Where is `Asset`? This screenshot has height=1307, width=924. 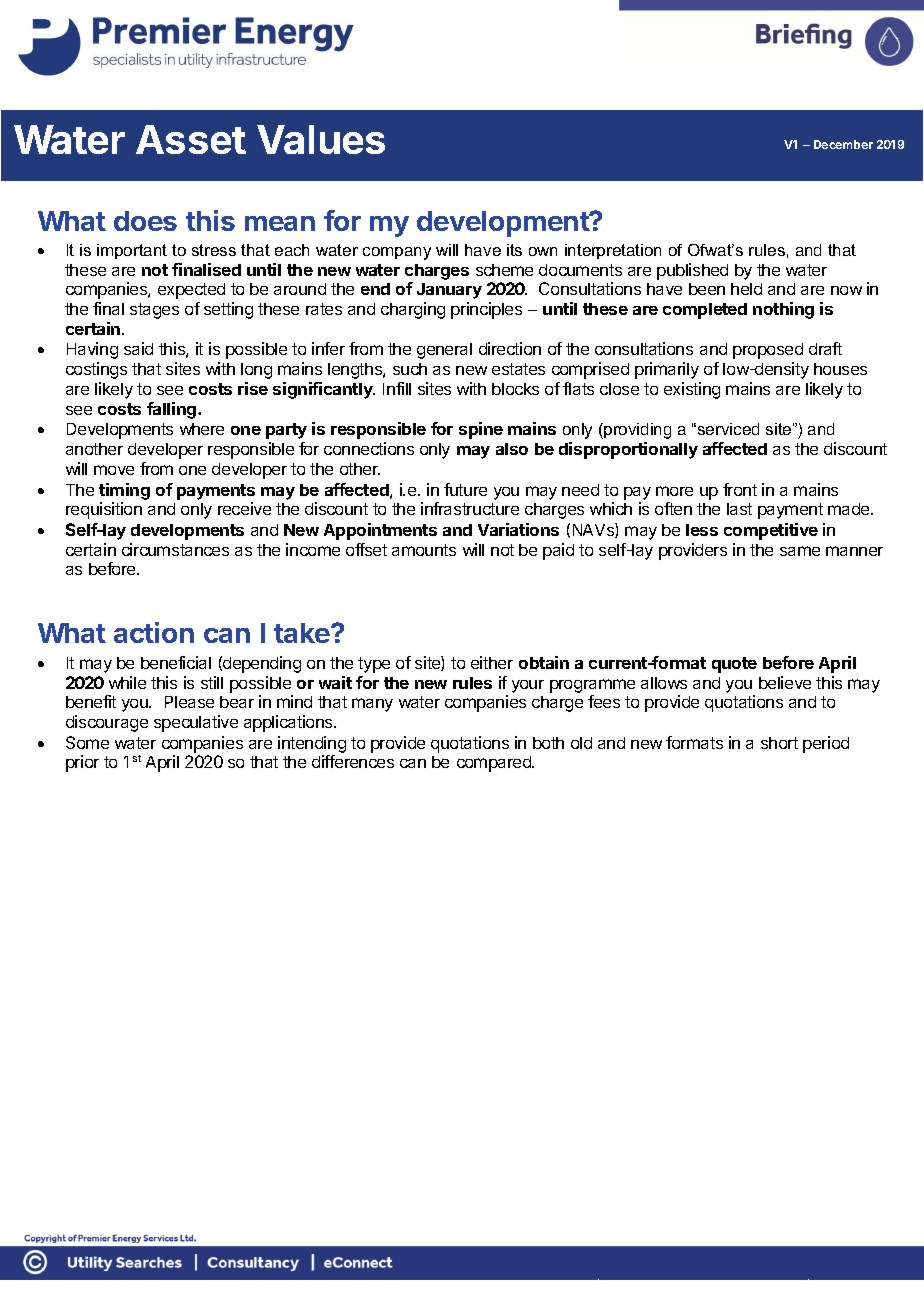 Asset is located at coordinates (191, 139).
